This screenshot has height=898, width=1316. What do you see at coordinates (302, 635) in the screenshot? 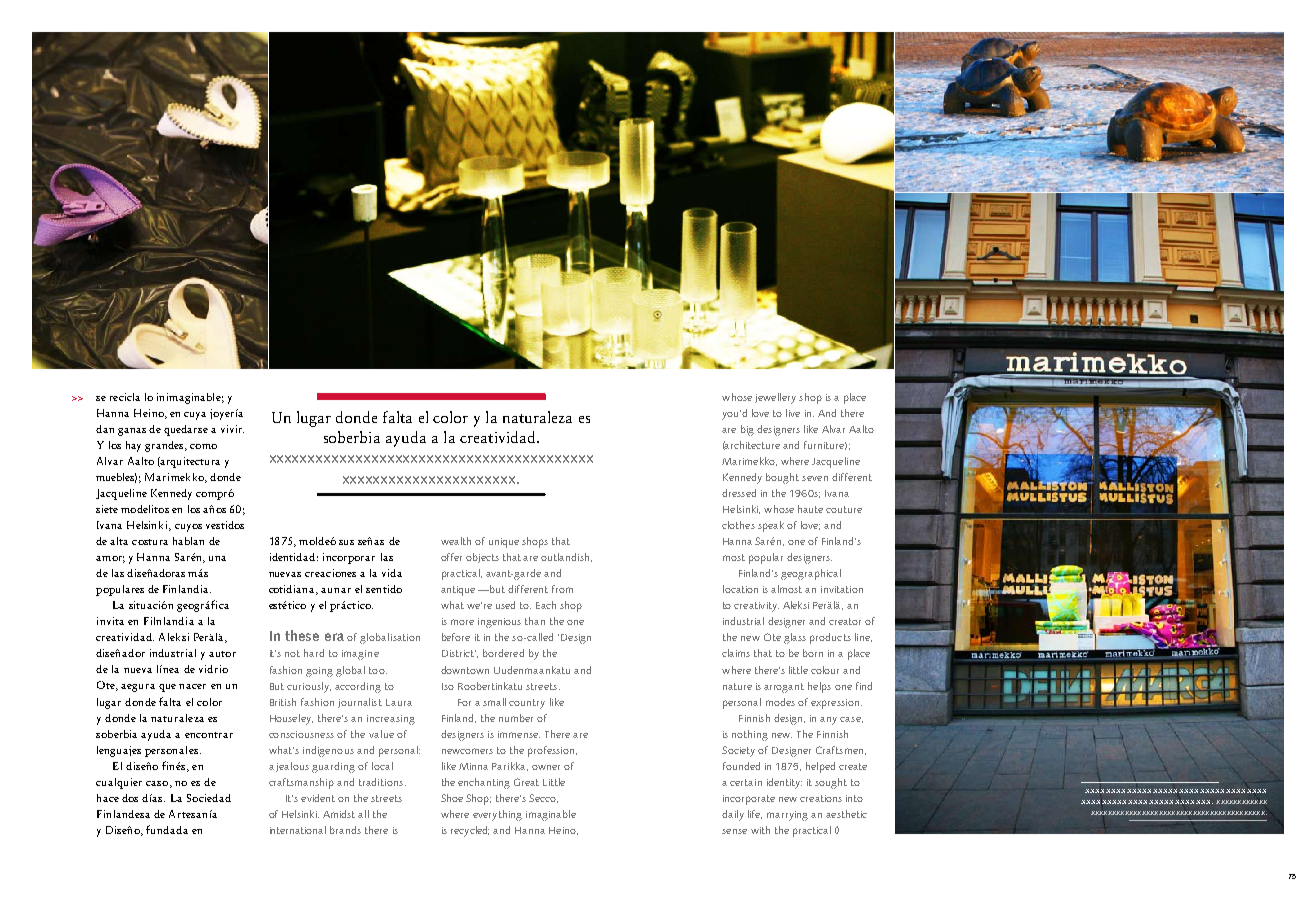
I see `these` at bounding box center [302, 635].
